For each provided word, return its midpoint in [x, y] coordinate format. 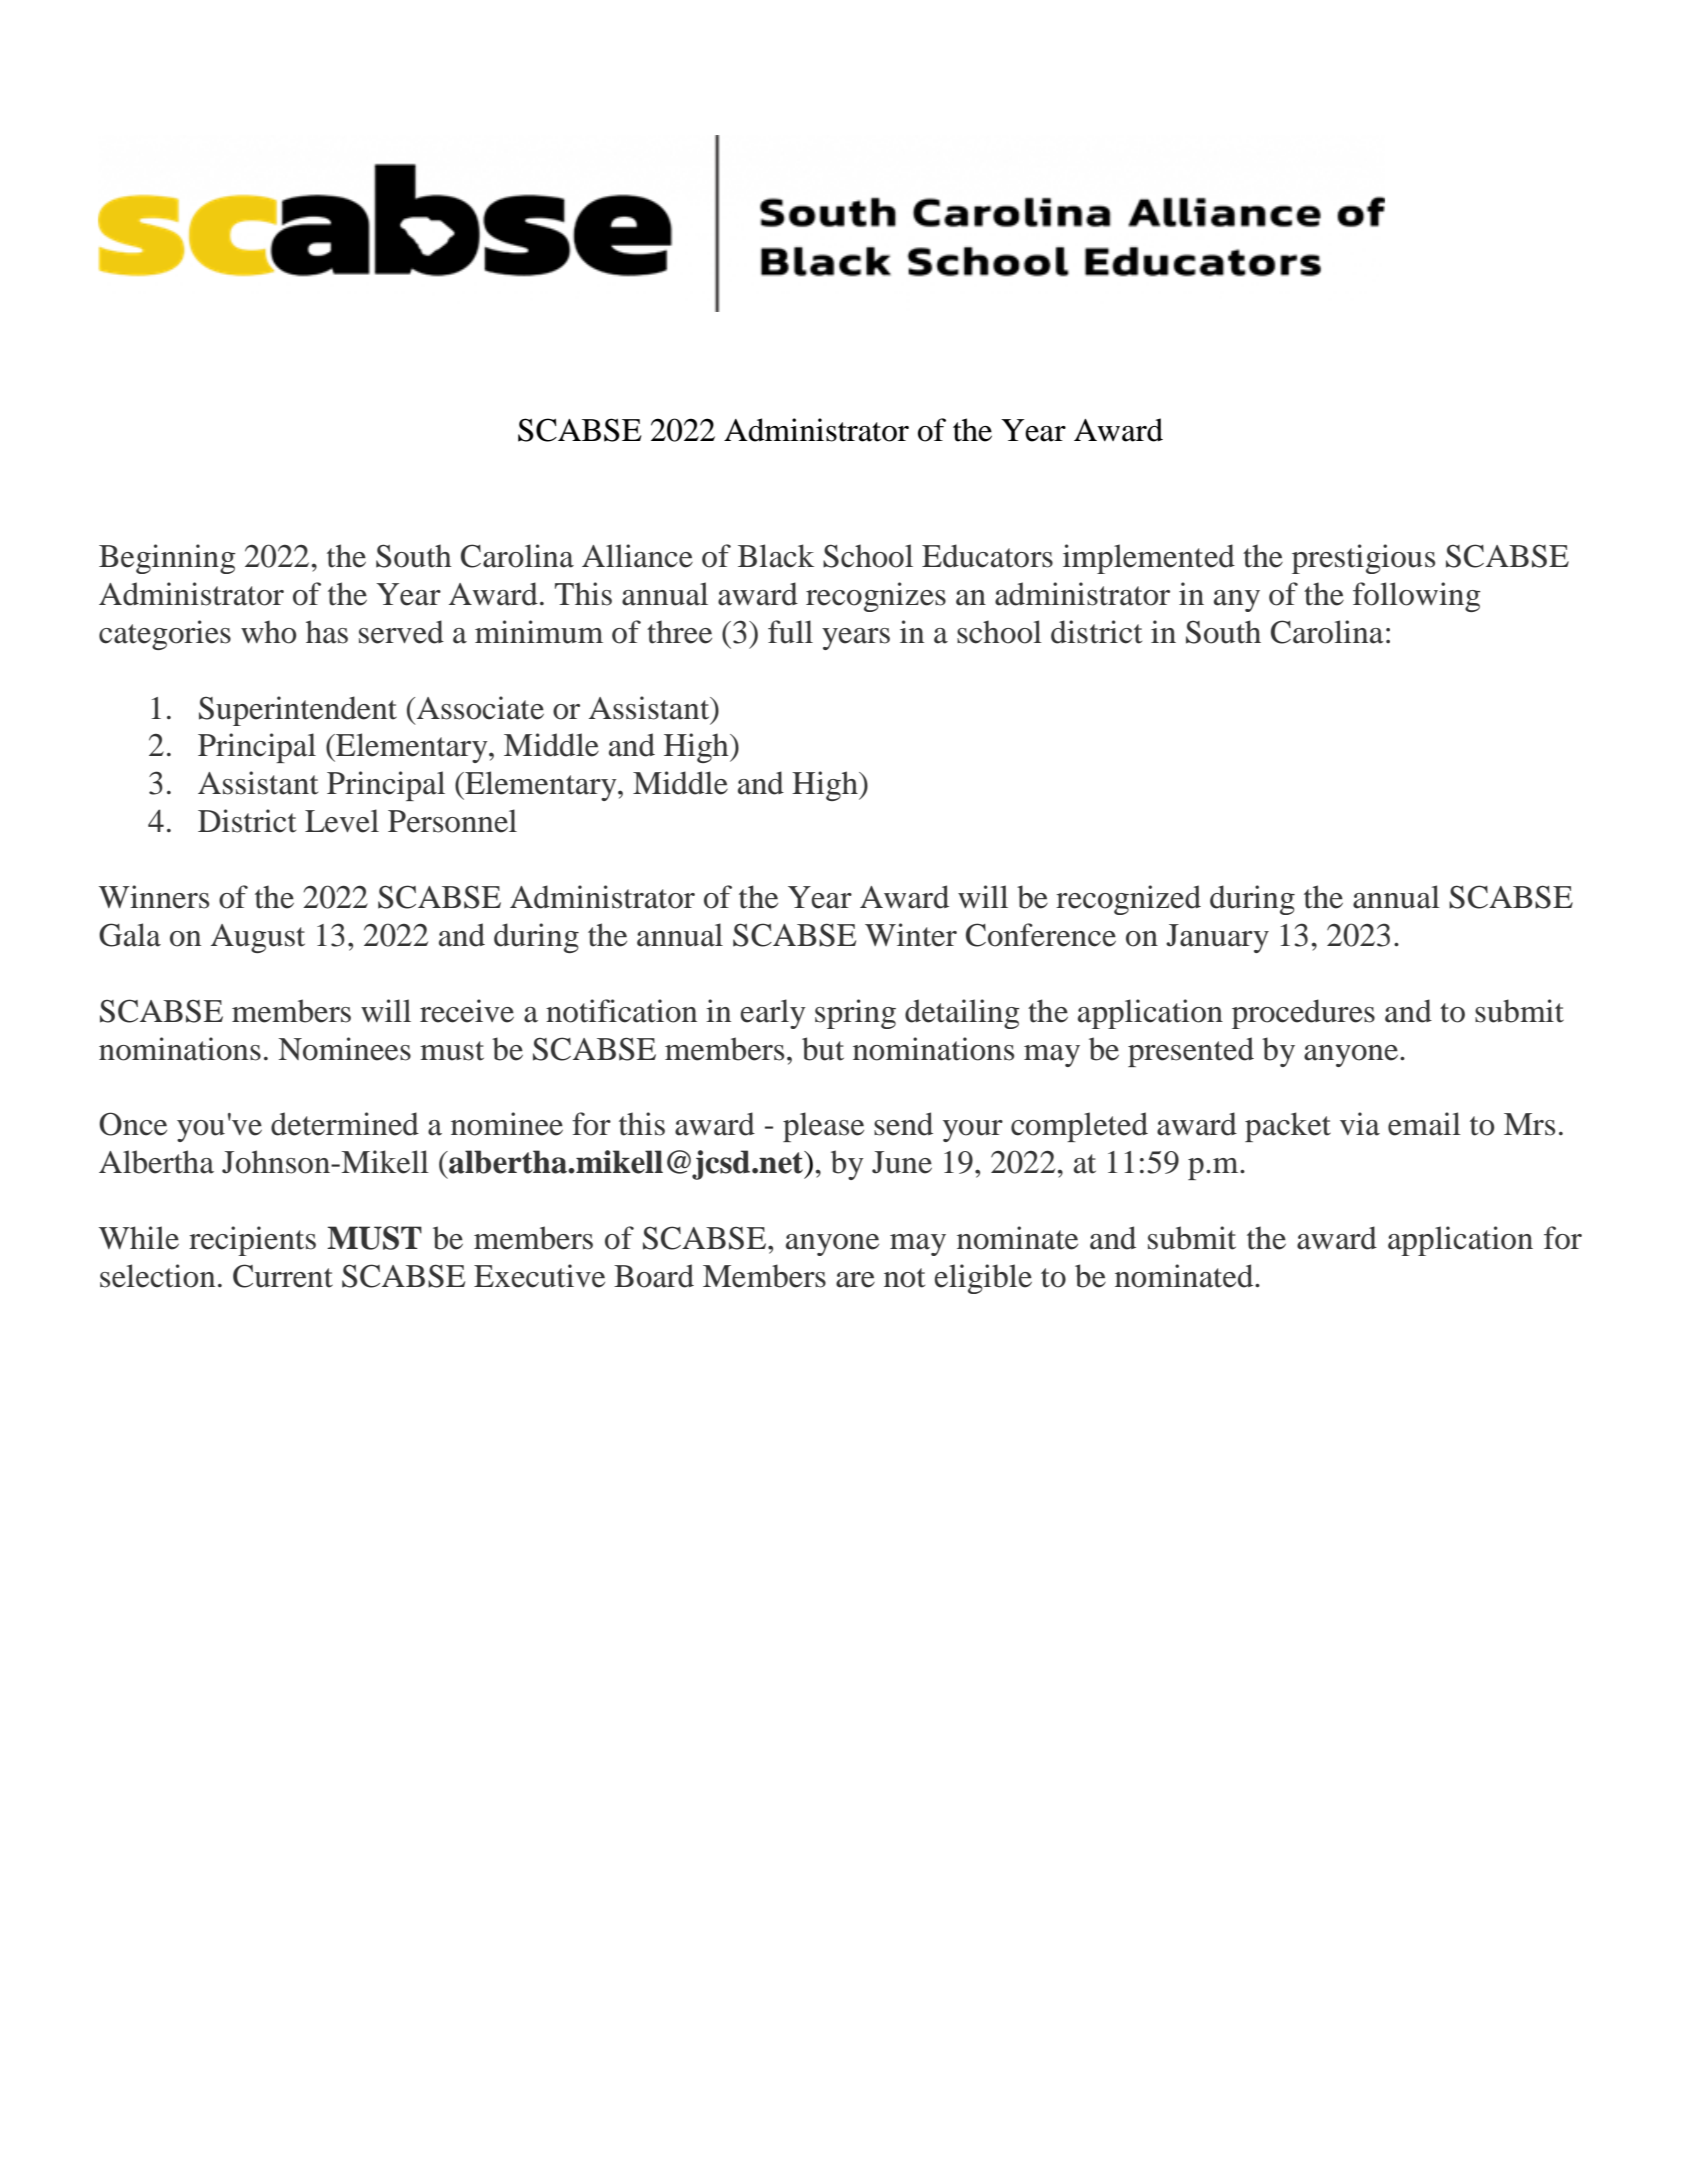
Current [283, 1276]
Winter [911, 935]
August [258, 938]
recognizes [876, 597]
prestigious [1363, 559]
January [1217, 938]
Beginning [167, 559]
